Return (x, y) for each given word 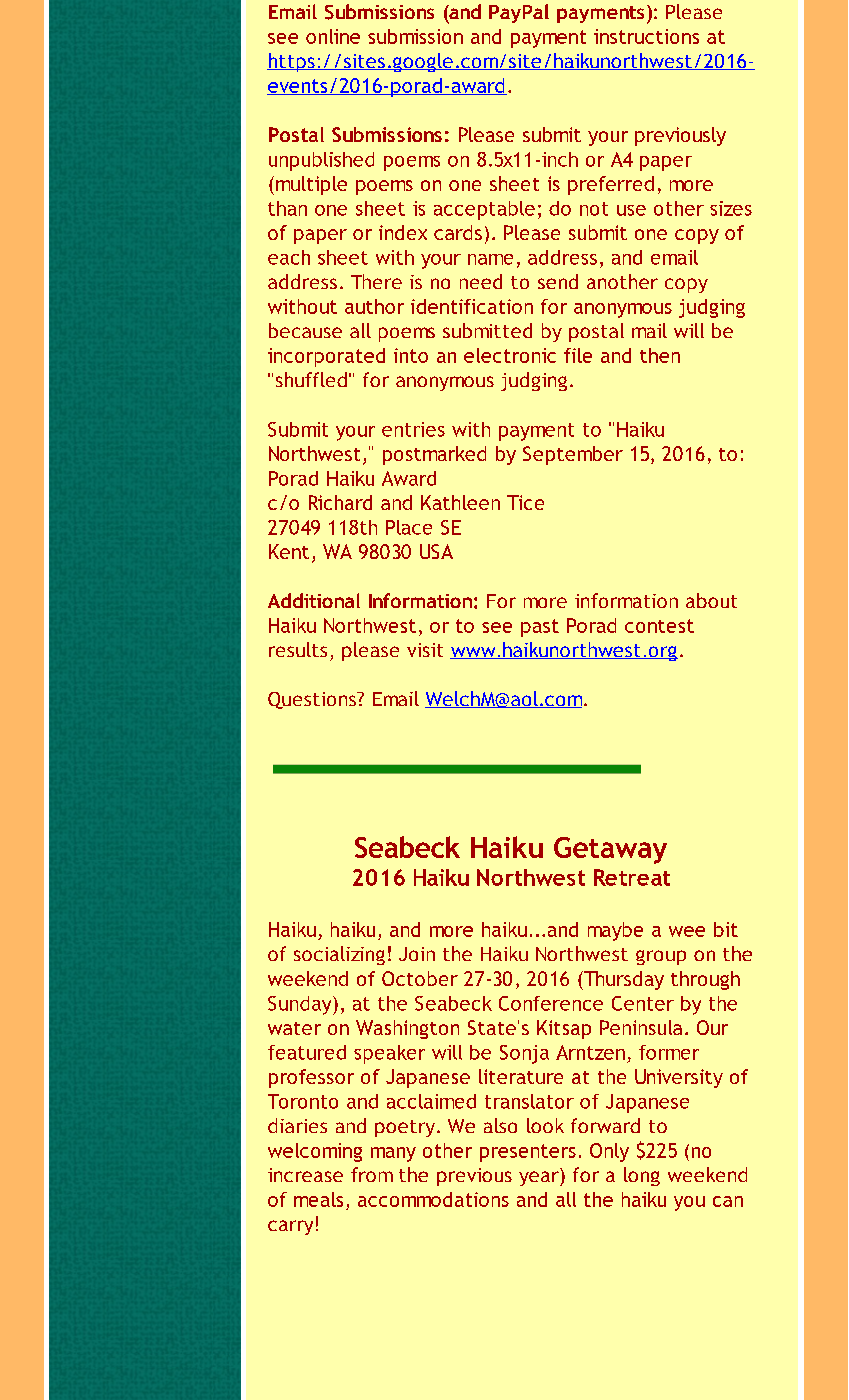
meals (318, 1199)
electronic (510, 355)
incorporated (326, 357)
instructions (646, 36)
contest (659, 626)
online (333, 36)
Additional (314, 600)
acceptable (484, 210)
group (661, 957)
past (540, 628)
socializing (339, 955)
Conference (551, 1003)
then (660, 355)
